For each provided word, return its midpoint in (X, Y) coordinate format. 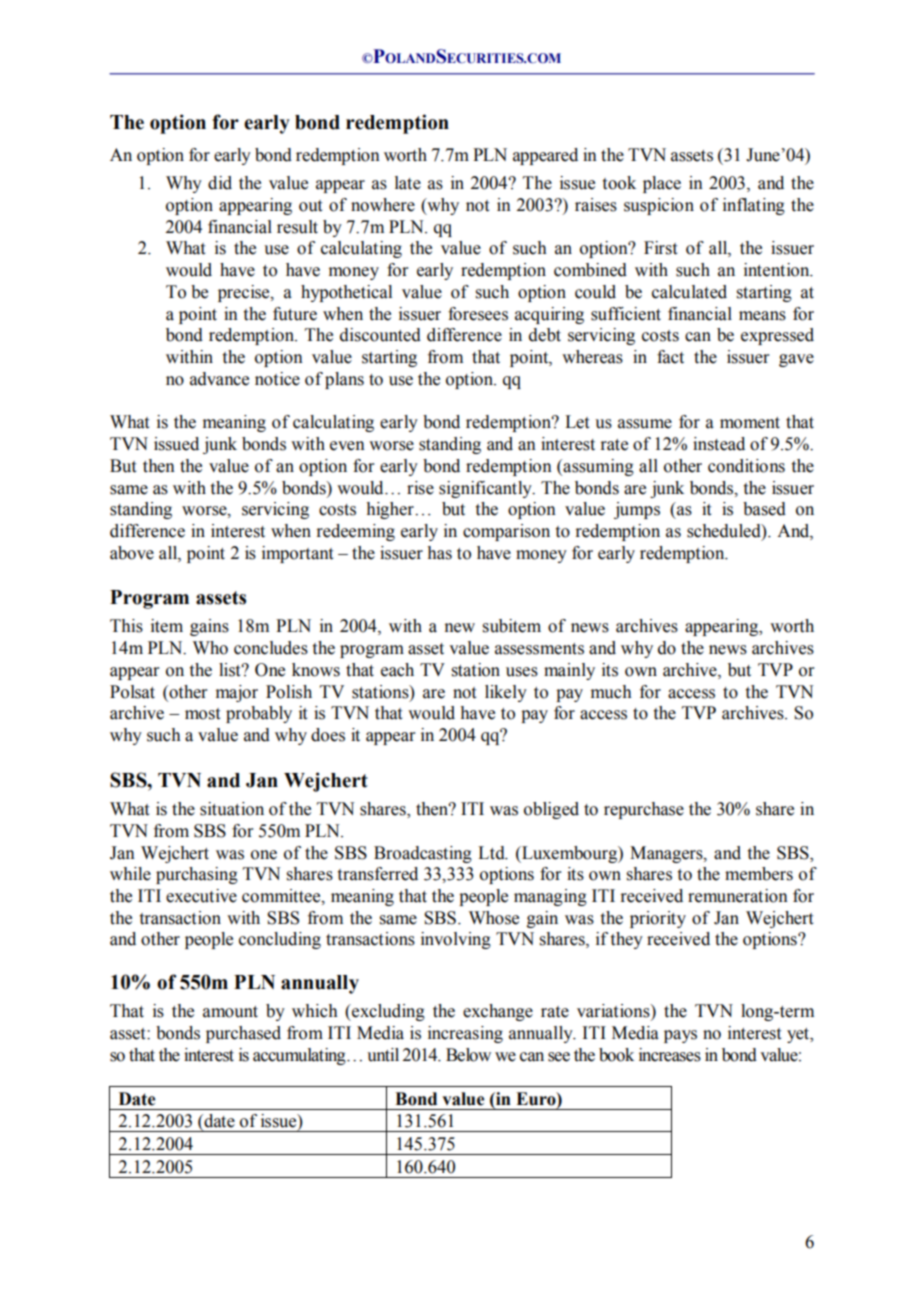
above (132, 553)
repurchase (644, 810)
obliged (551, 810)
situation (232, 809)
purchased (243, 1034)
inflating (754, 206)
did (220, 183)
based (764, 509)
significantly (486, 489)
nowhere (383, 205)
